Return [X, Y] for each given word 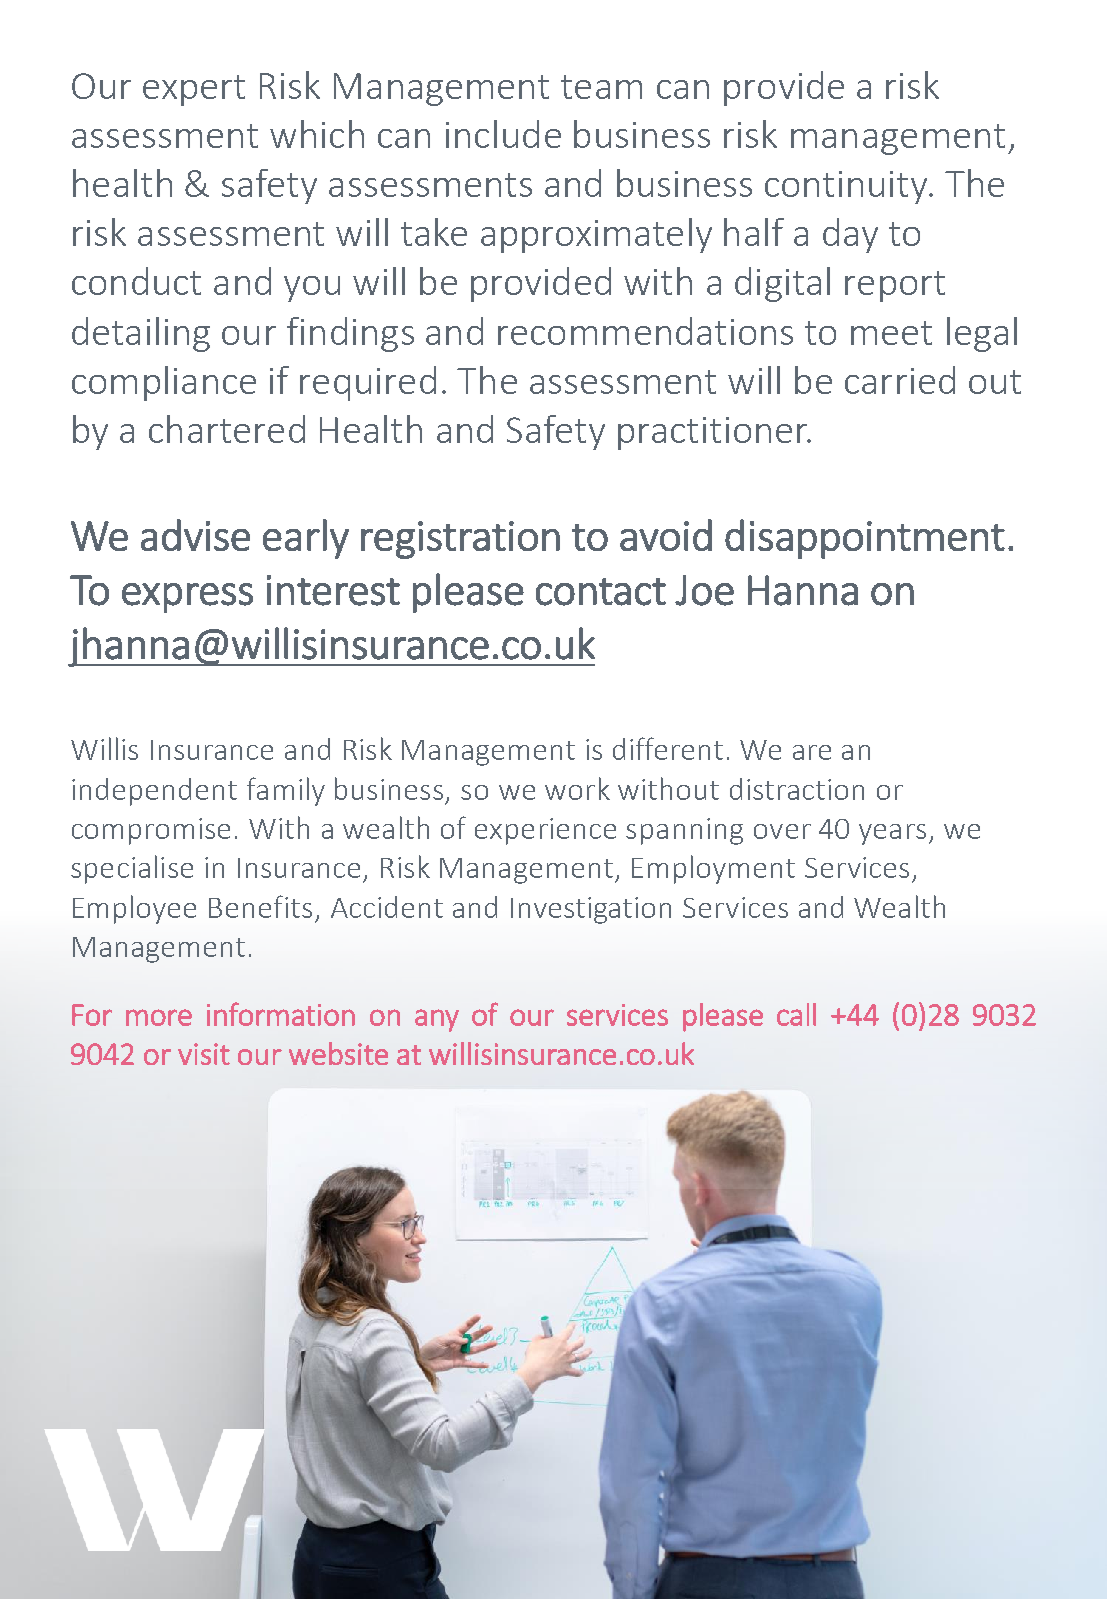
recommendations [645, 331]
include [503, 134]
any [437, 1020]
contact [601, 592]
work [577, 788]
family [286, 791]
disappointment [865, 539]
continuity [847, 187]
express [187, 598]
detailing [141, 334]
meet [891, 333]
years [892, 834]
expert [194, 90]
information [281, 1014]
